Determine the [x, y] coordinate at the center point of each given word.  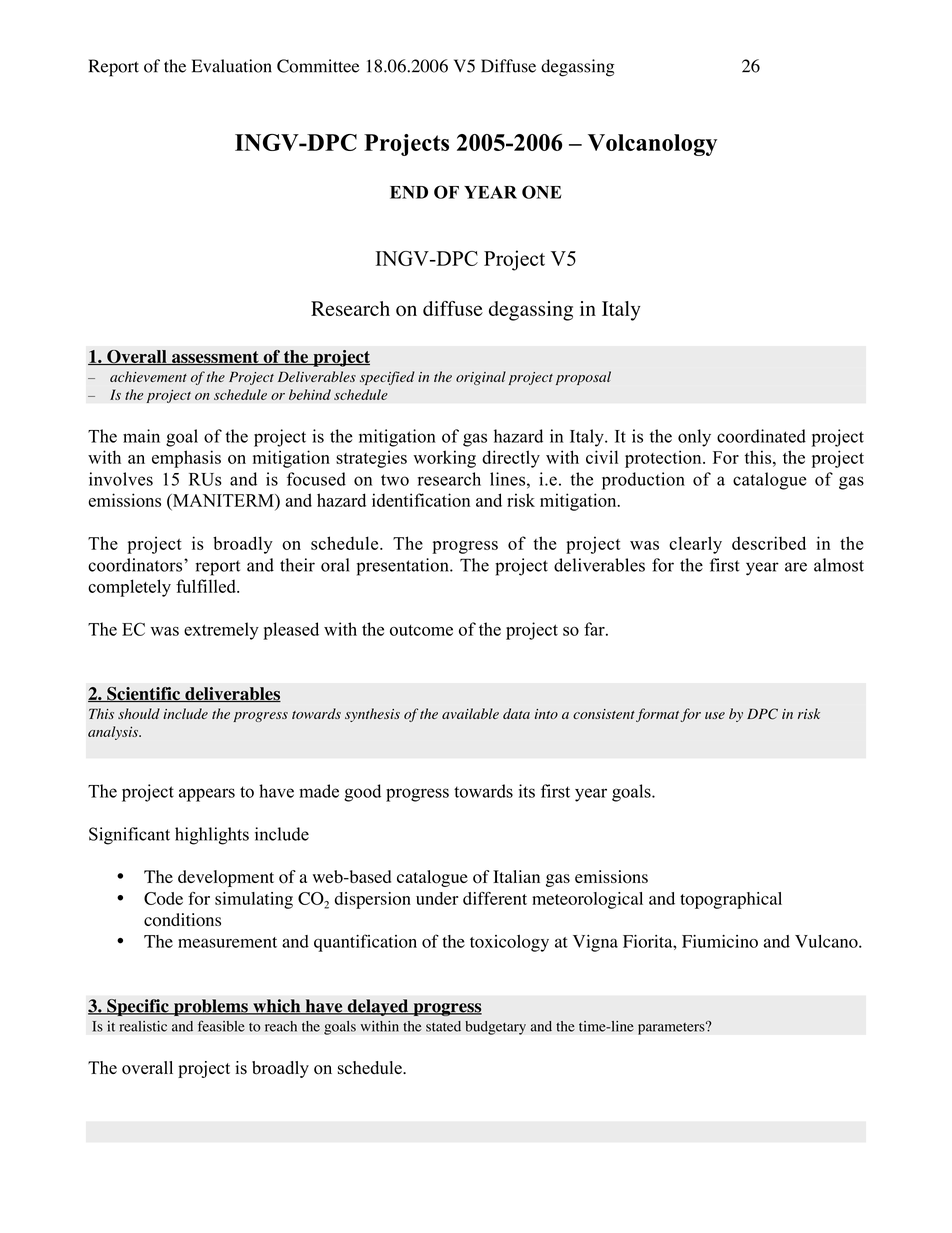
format [657, 715]
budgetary [495, 1028]
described [769, 543]
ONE [542, 192]
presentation [403, 567]
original [481, 378]
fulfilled [207, 586]
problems [211, 1007]
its [527, 791]
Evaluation [232, 66]
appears [207, 795]
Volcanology [652, 145]
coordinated [761, 436]
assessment [215, 358]
